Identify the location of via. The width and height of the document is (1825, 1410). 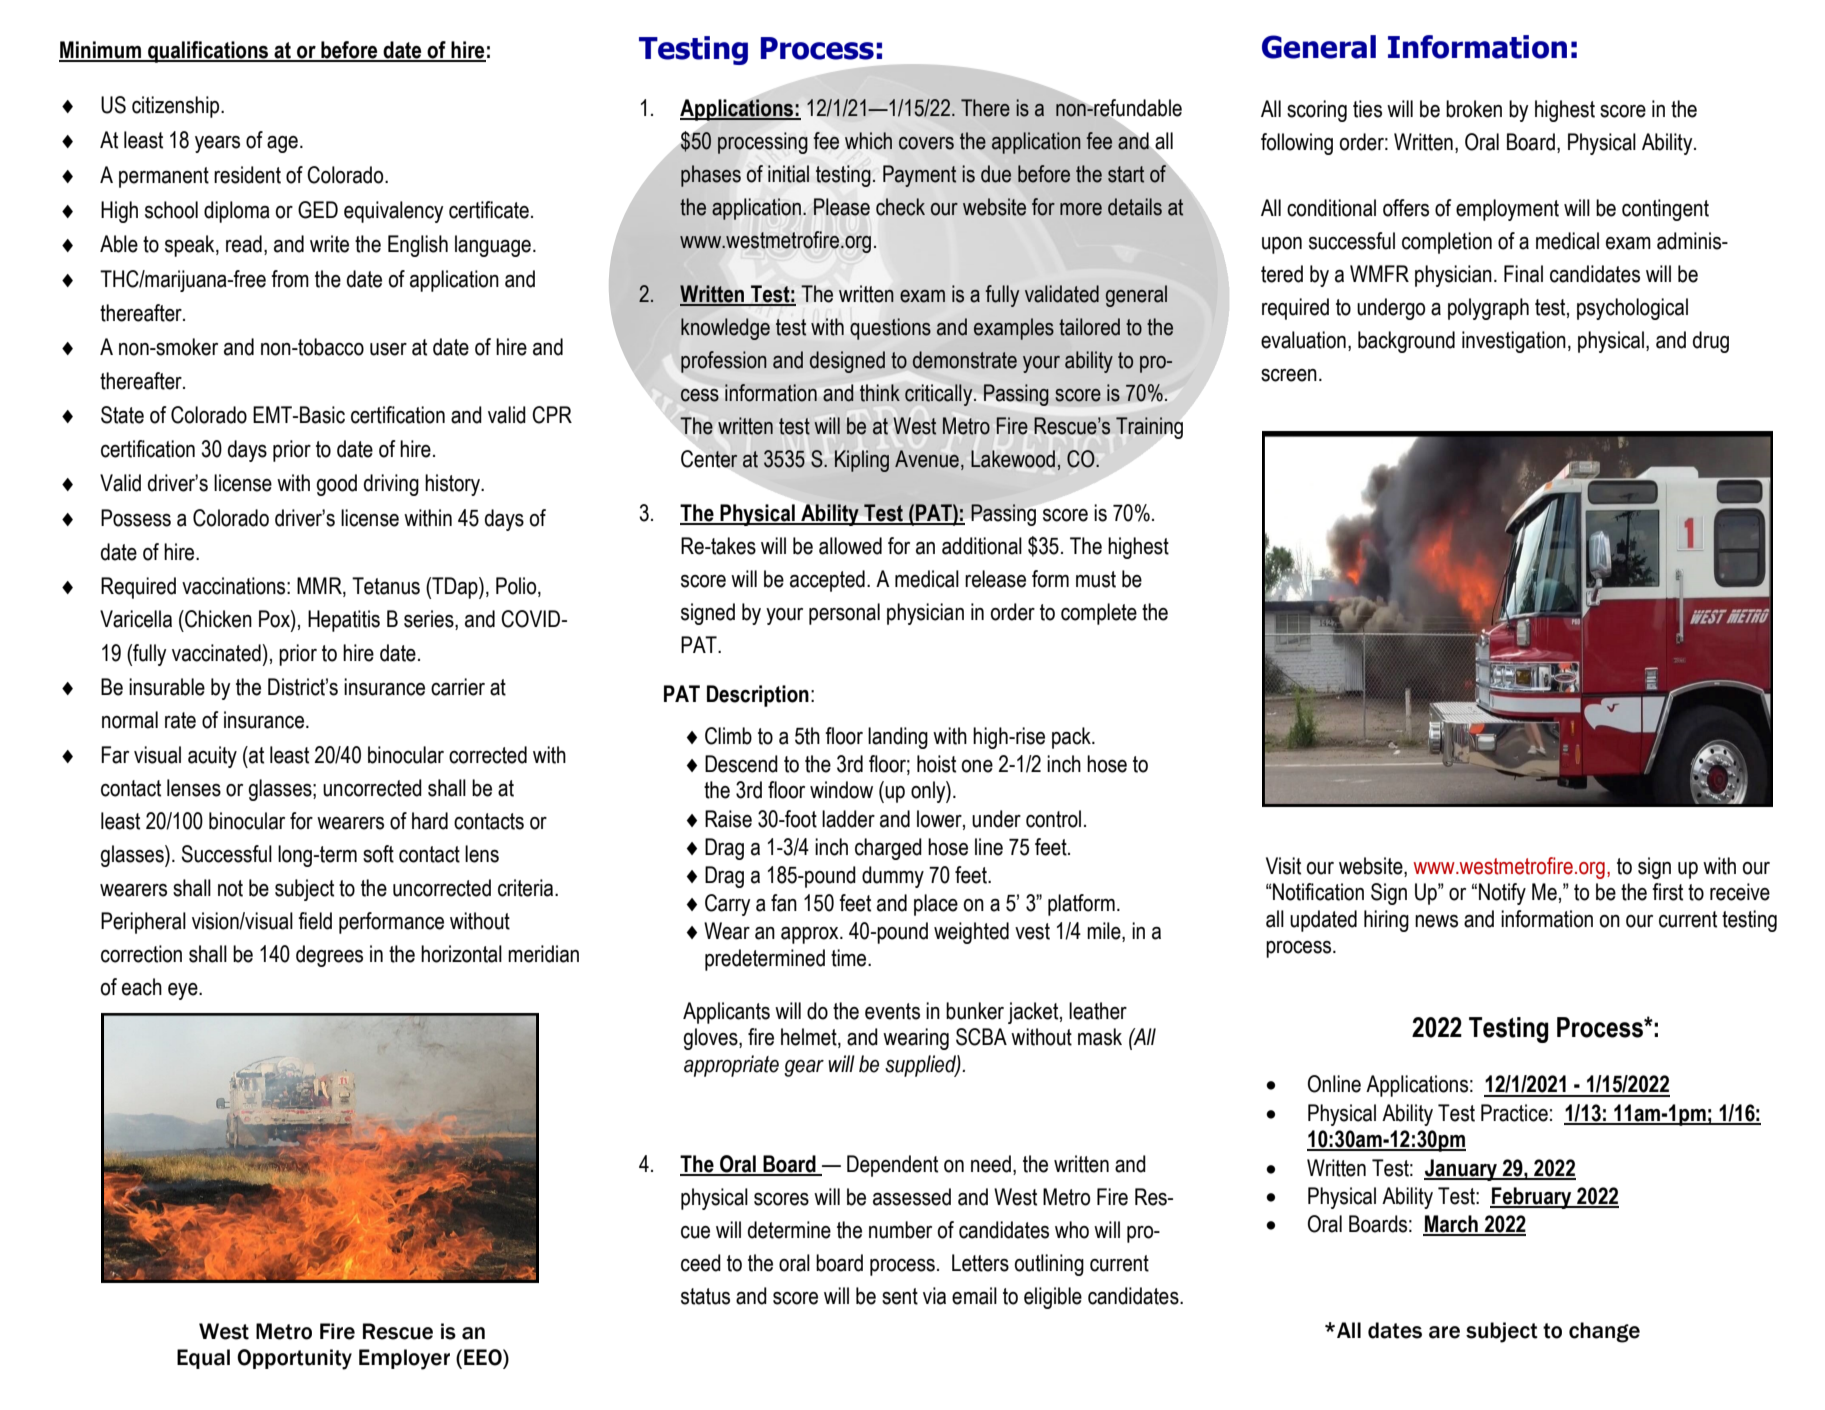
(934, 1296).
